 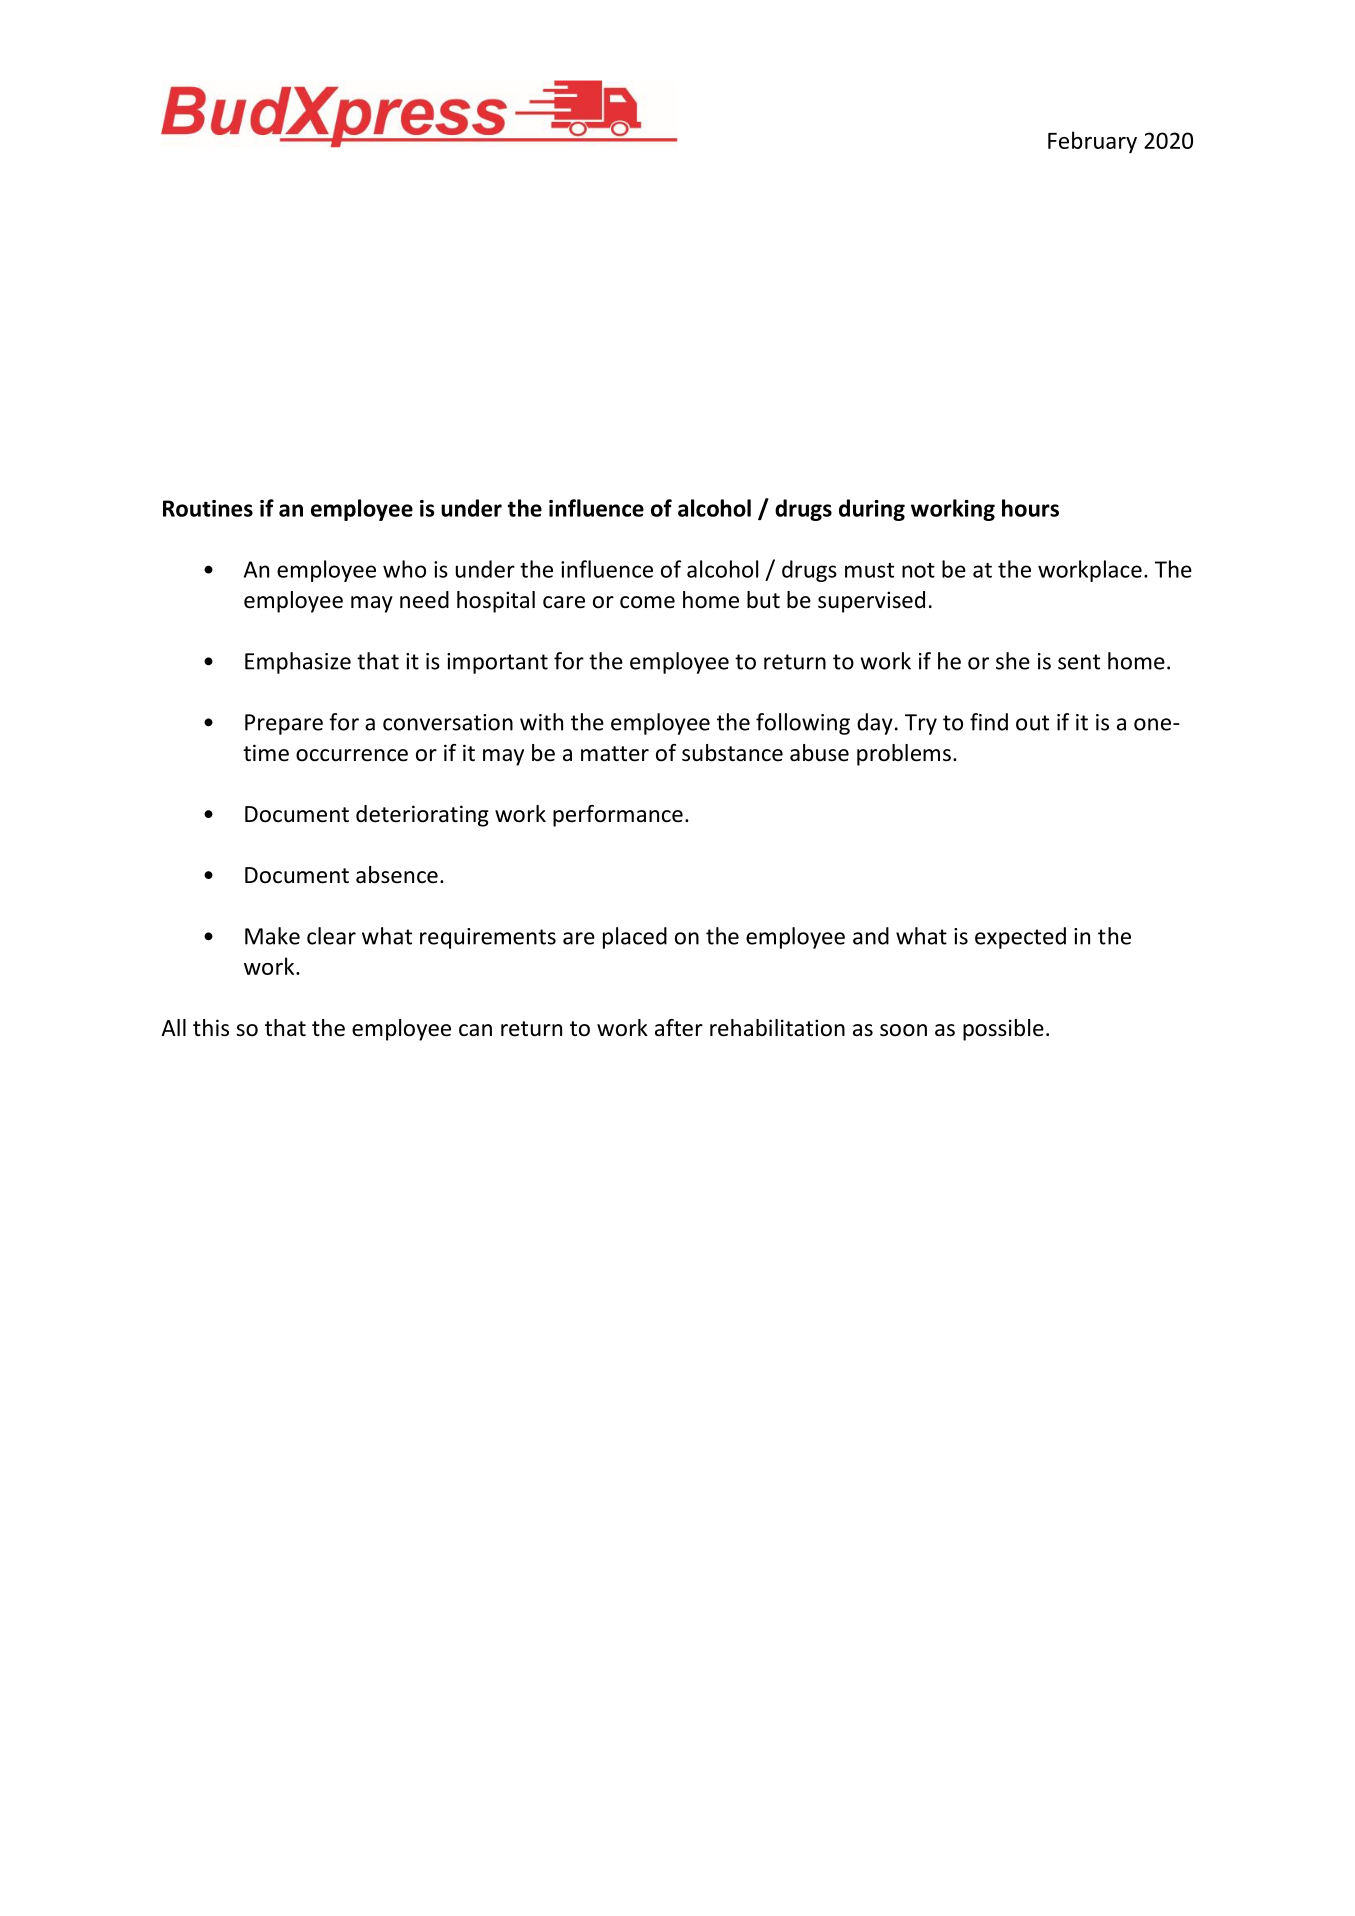 What do you see at coordinates (211, 1028) in the image?
I see `this` at bounding box center [211, 1028].
